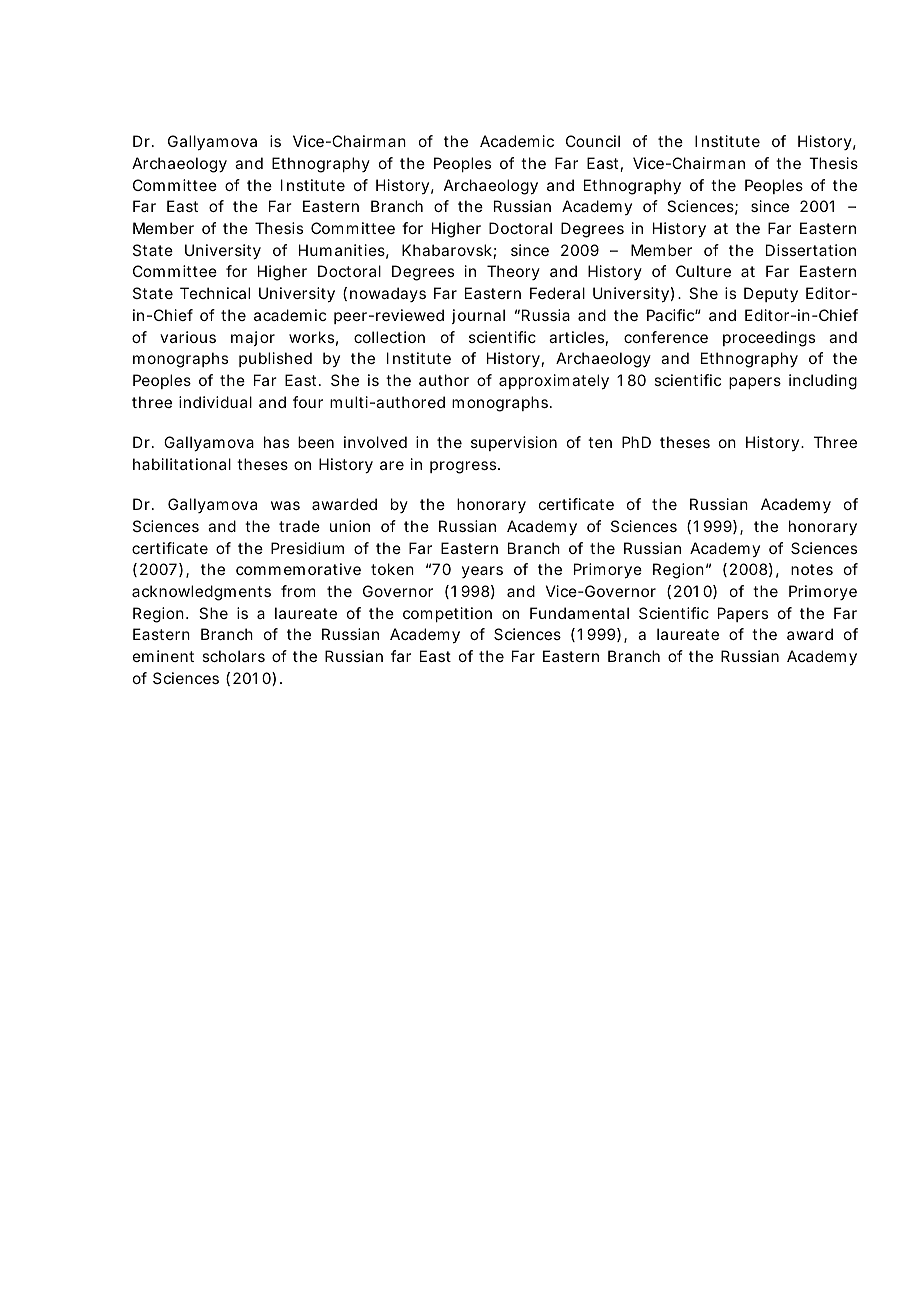  I want to click on Dissertation, so click(811, 250).
